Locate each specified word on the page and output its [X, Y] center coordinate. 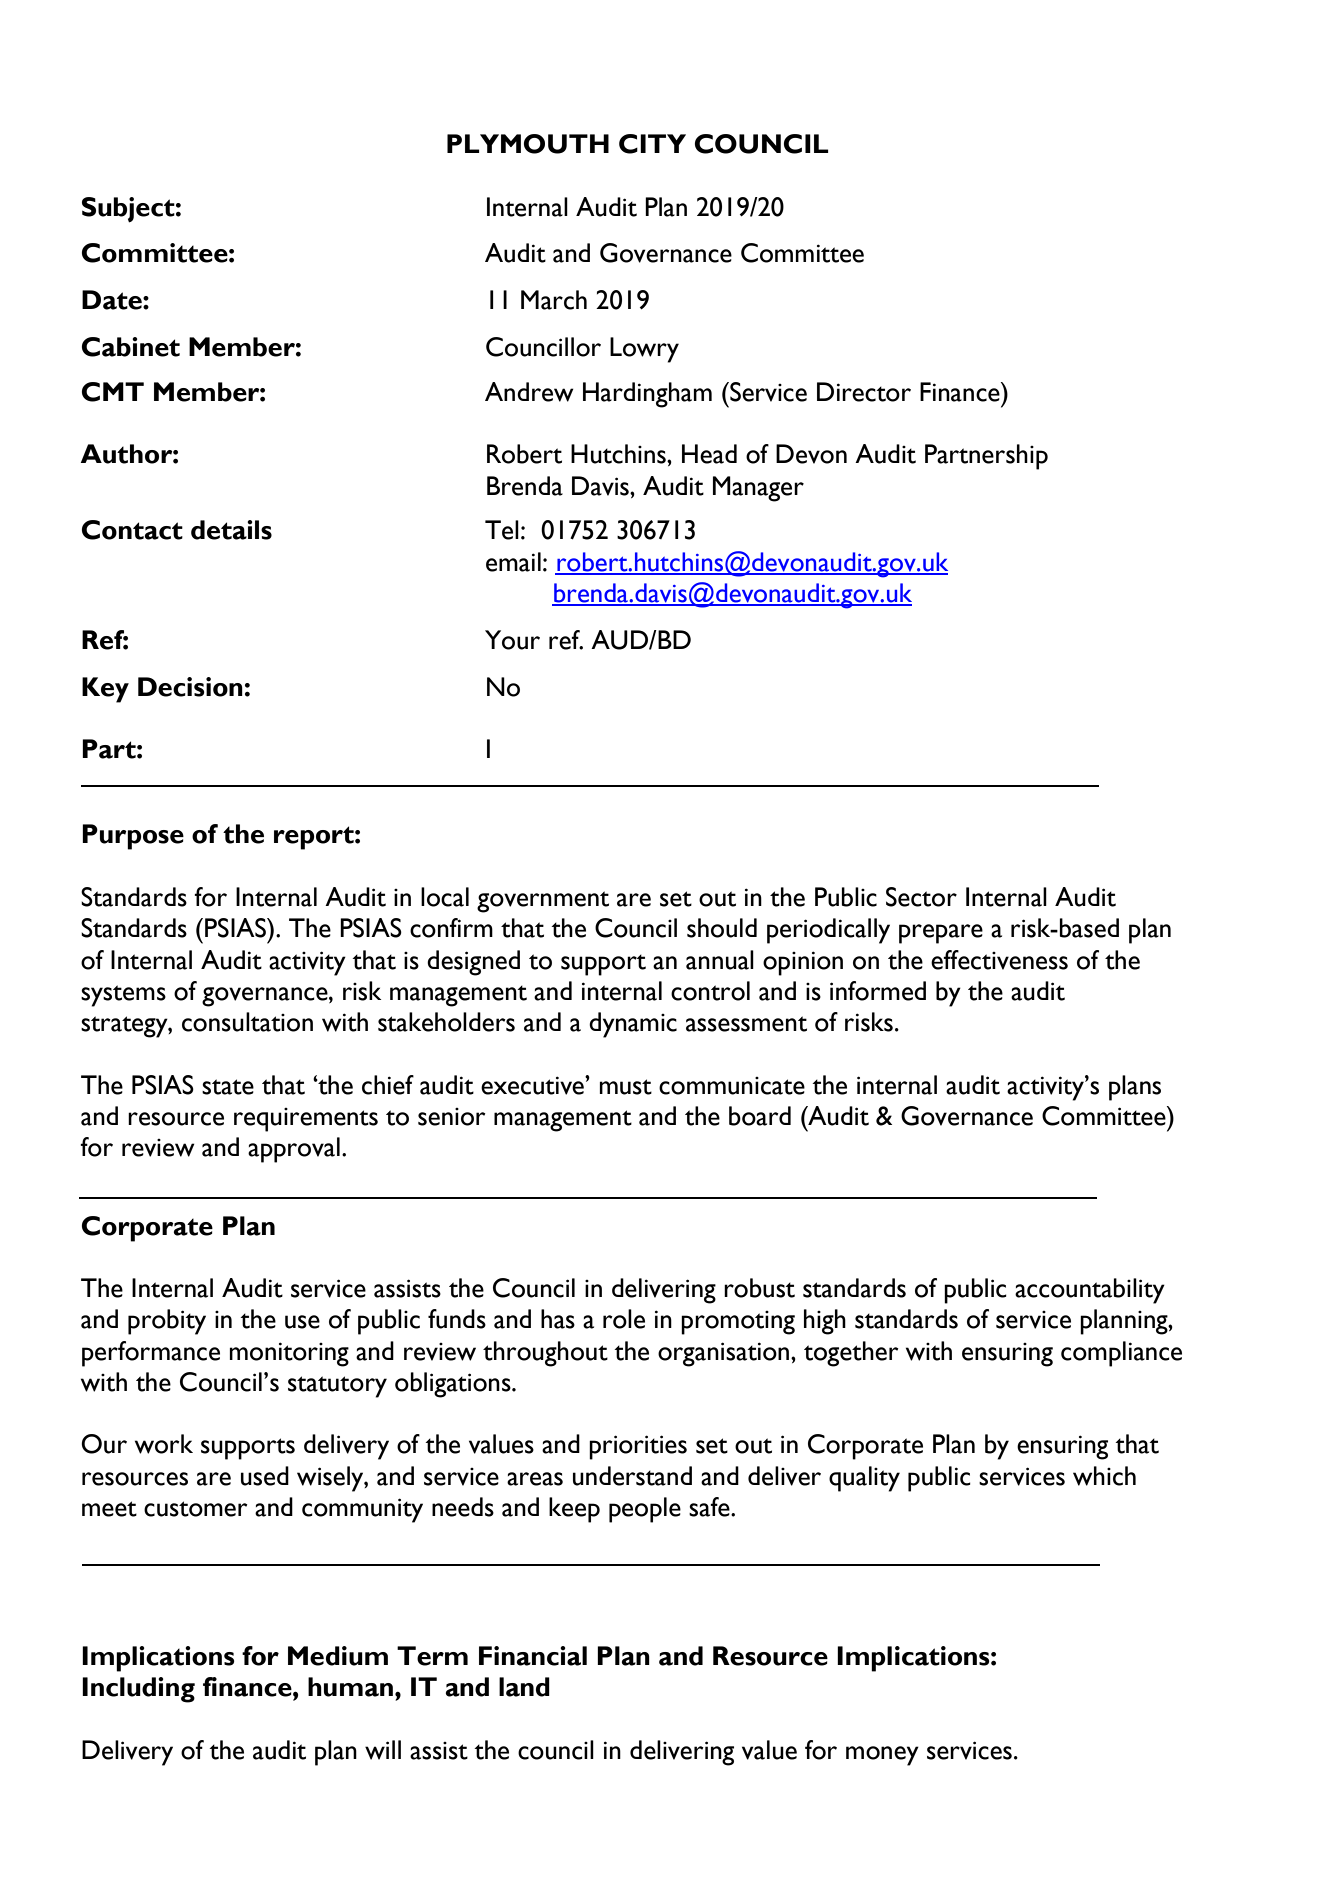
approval [294, 1150]
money [882, 1756]
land [524, 1687]
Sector [921, 897]
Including [138, 1690]
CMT [113, 392]
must [625, 1087]
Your [512, 640]
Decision [190, 687]
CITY [652, 144]
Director [864, 392]
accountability [1090, 1291]
